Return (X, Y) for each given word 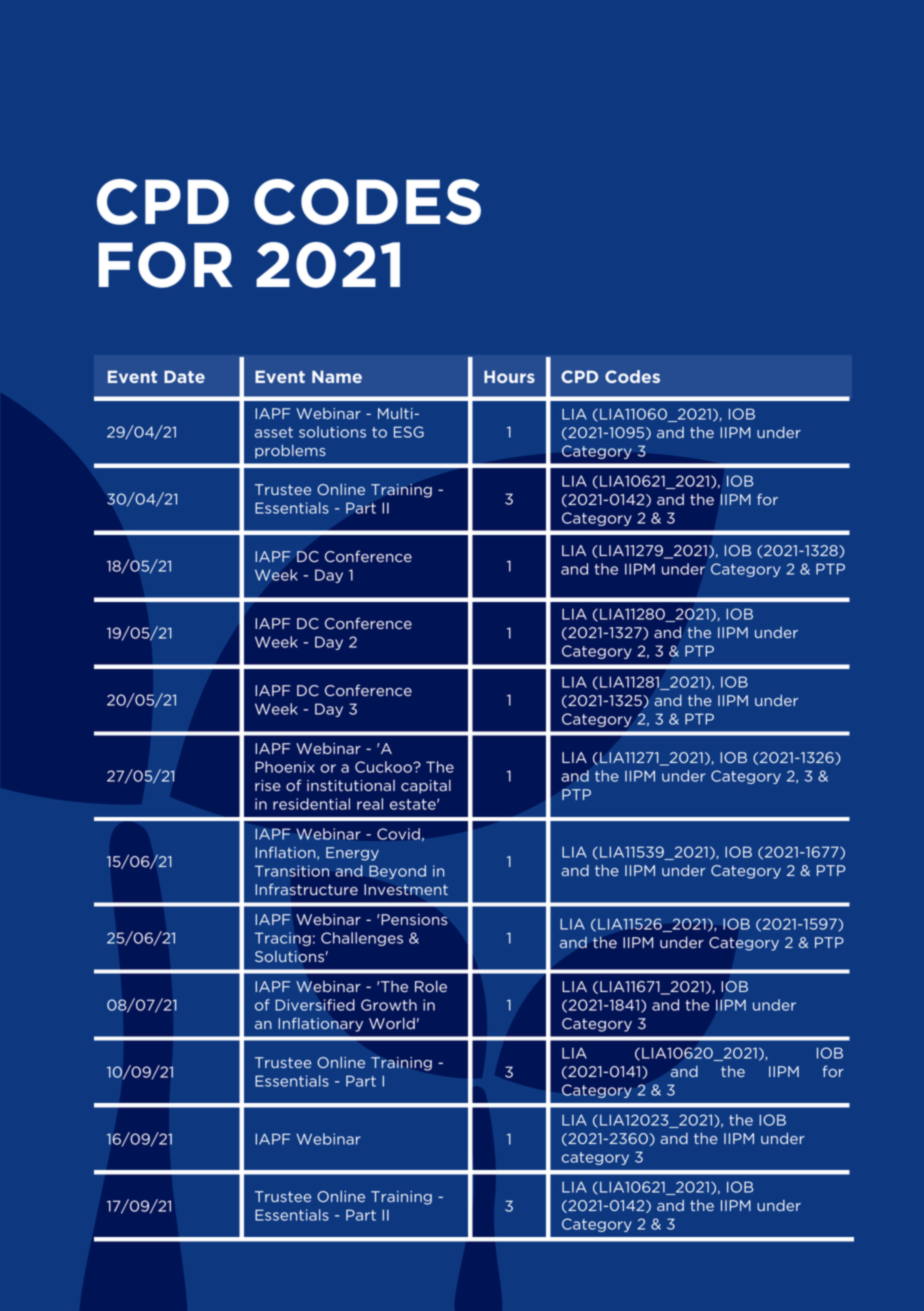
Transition (292, 871)
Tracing (283, 939)
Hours (509, 376)
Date (184, 376)
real (370, 804)
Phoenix (285, 767)
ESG (409, 432)
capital (426, 786)
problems (290, 451)
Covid (398, 834)
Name (337, 376)
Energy (352, 854)
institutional (351, 786)
